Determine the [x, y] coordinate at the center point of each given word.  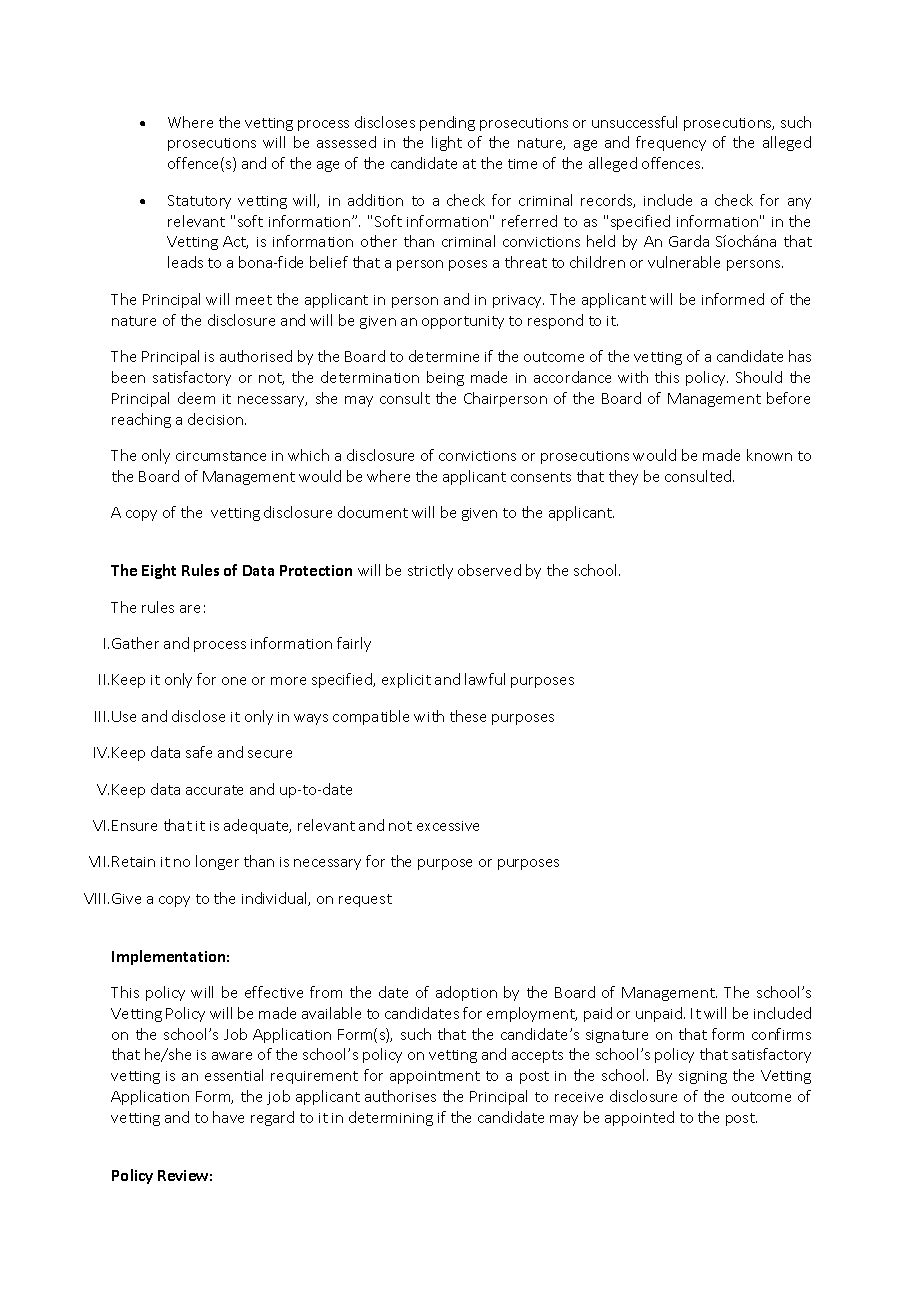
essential [234, 1075]
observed [489, 570]
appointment [435, 1077]
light [447, 143]
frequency [671, 143]
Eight [159, 571]
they [623, 477]
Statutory [199, 202]
